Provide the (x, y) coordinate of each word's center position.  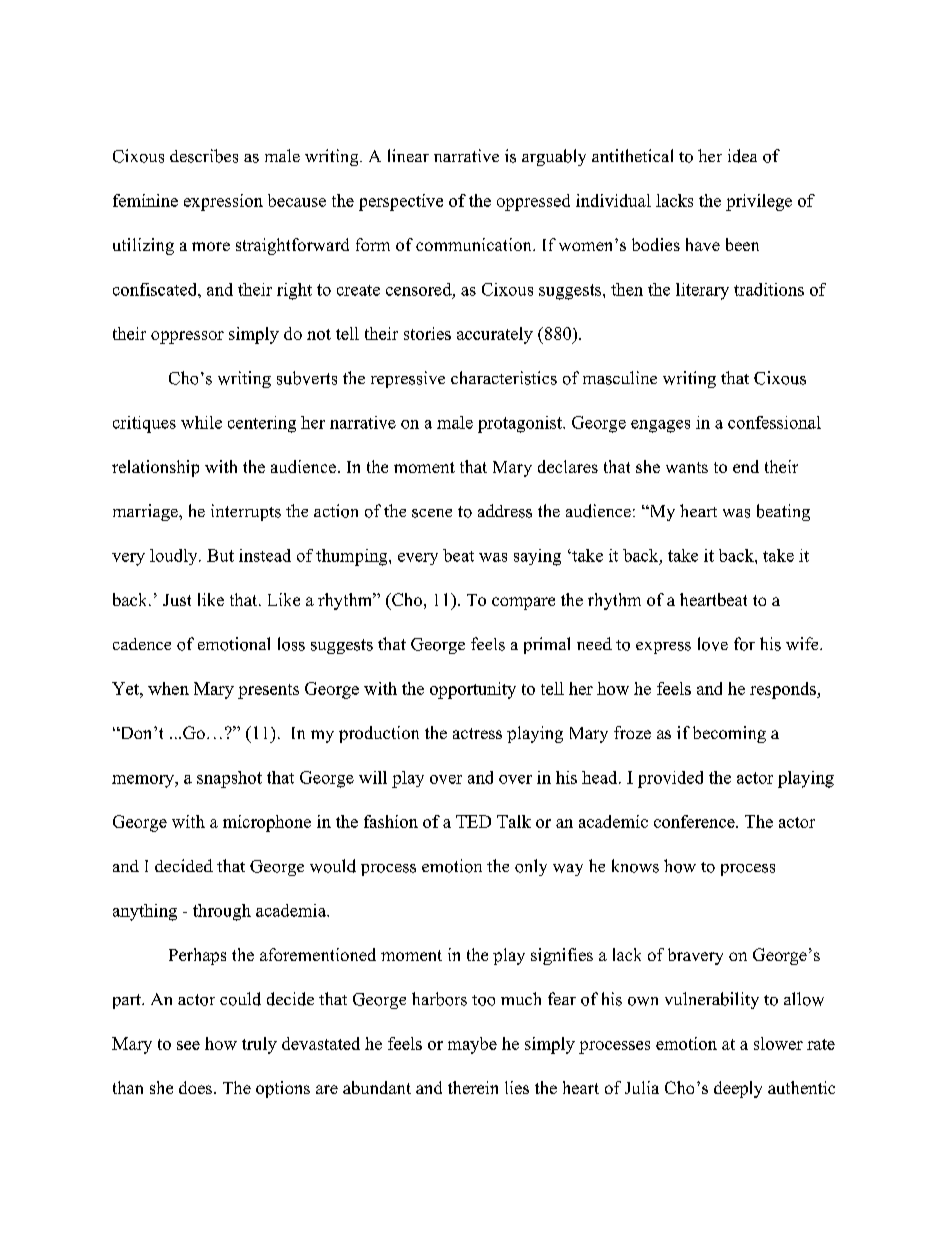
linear (408, 155)
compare (523, 603)
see (188, 1045)
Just (177, 600)
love (713, 644)
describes (204, 156)
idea (742, 156)
